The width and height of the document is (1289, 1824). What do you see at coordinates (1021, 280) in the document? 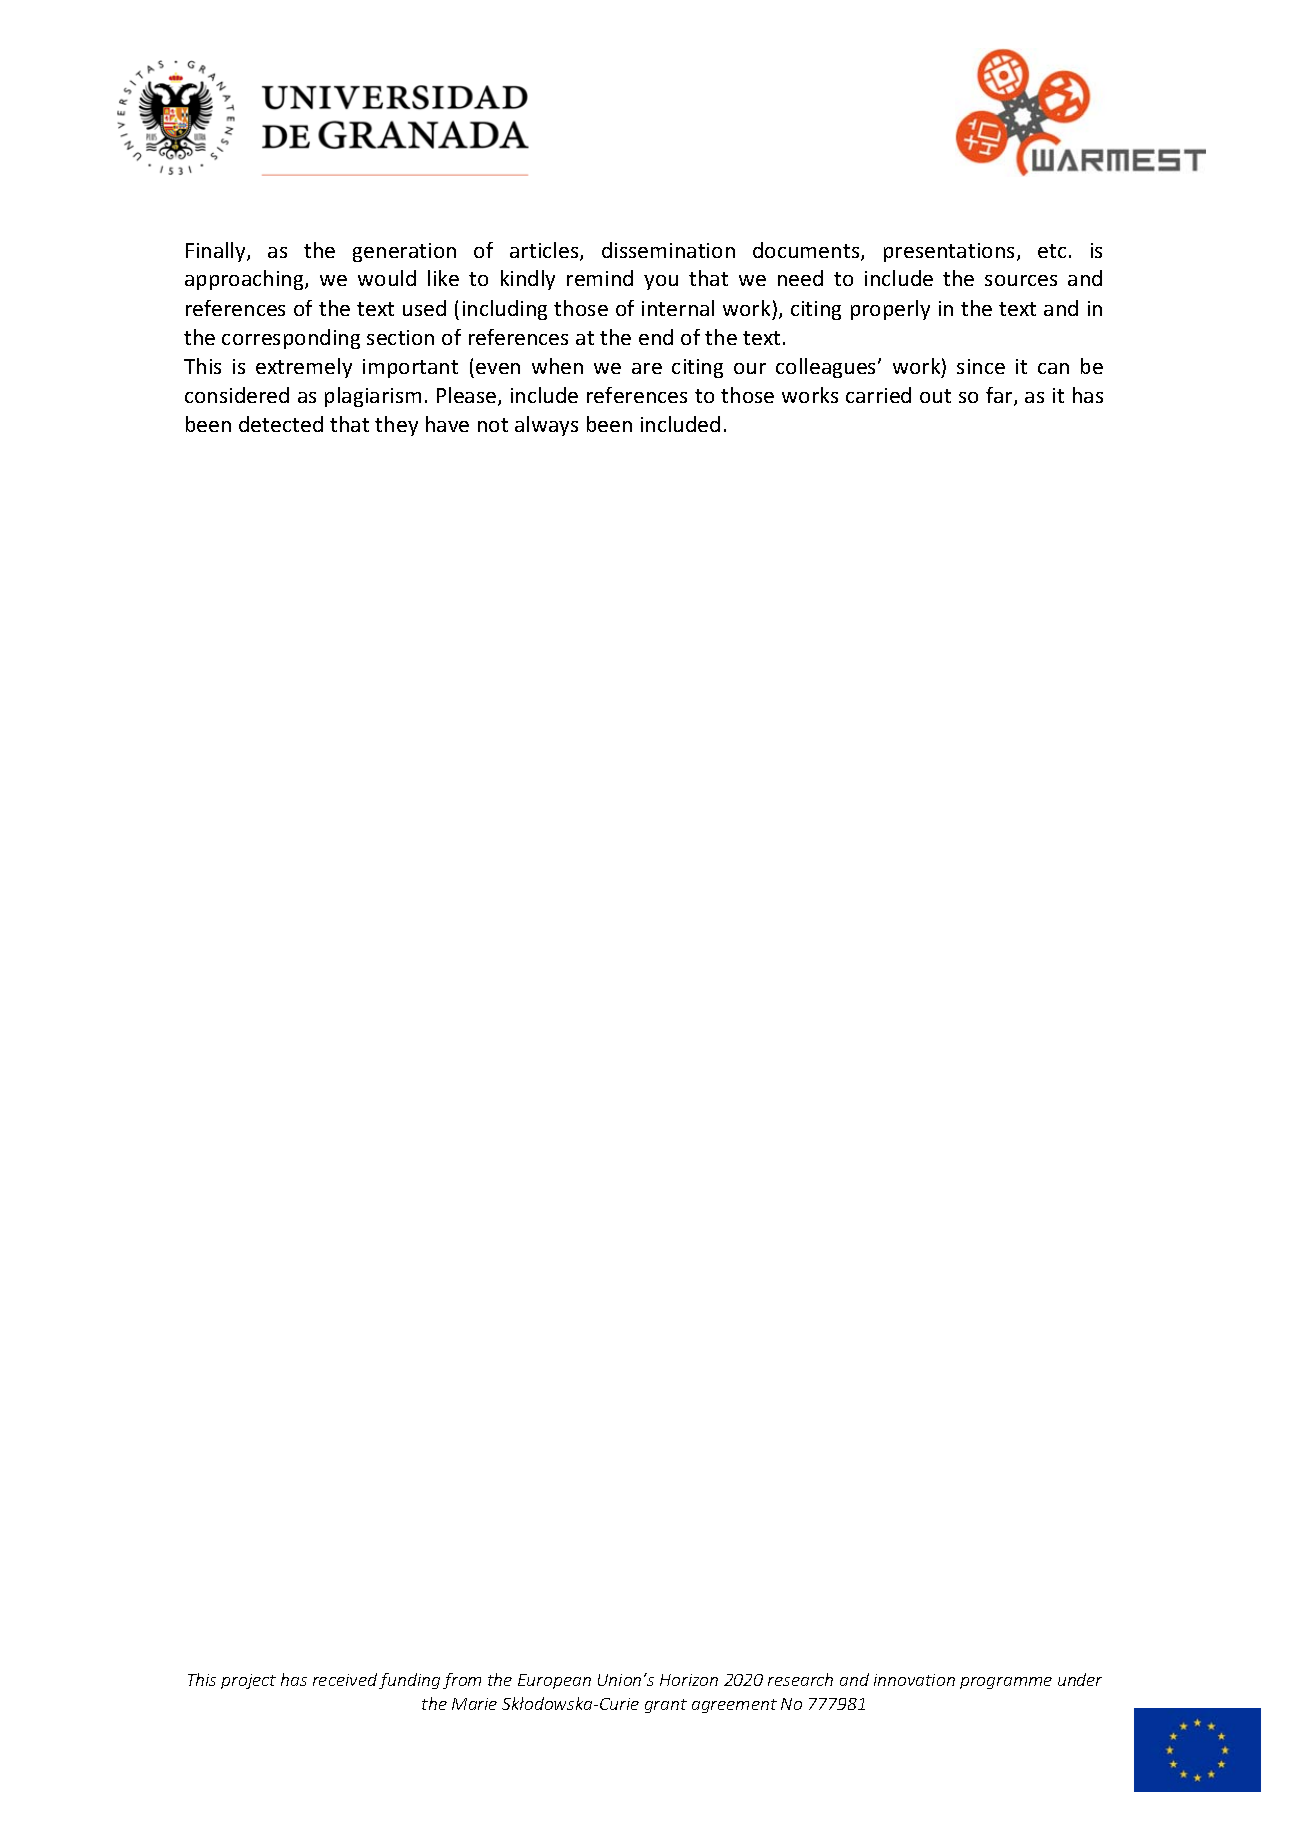
I see `sources` at bounding box center [1021, 280].
